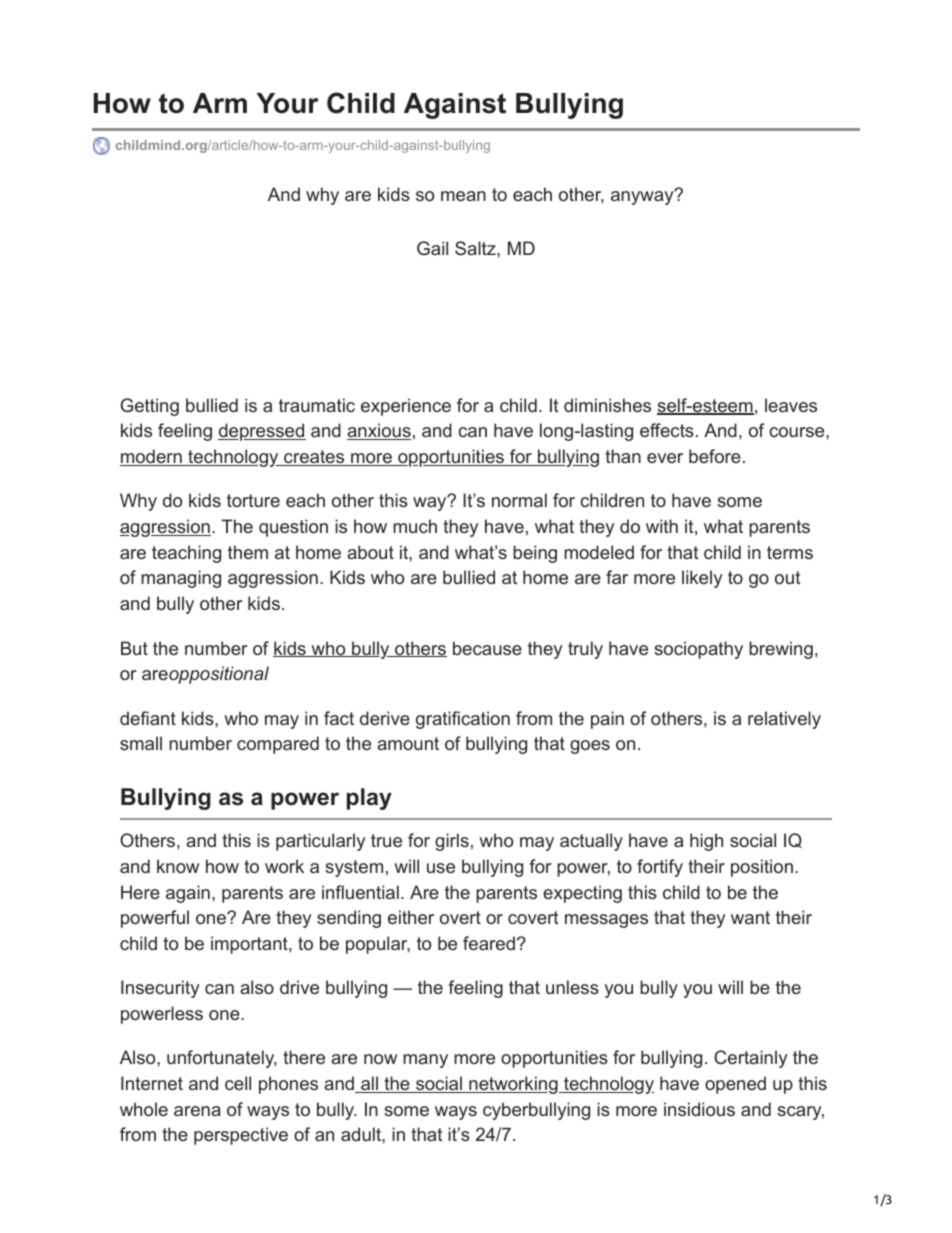 The image size is (952, 1233). I want to click on gratification, so click(463, 720).
